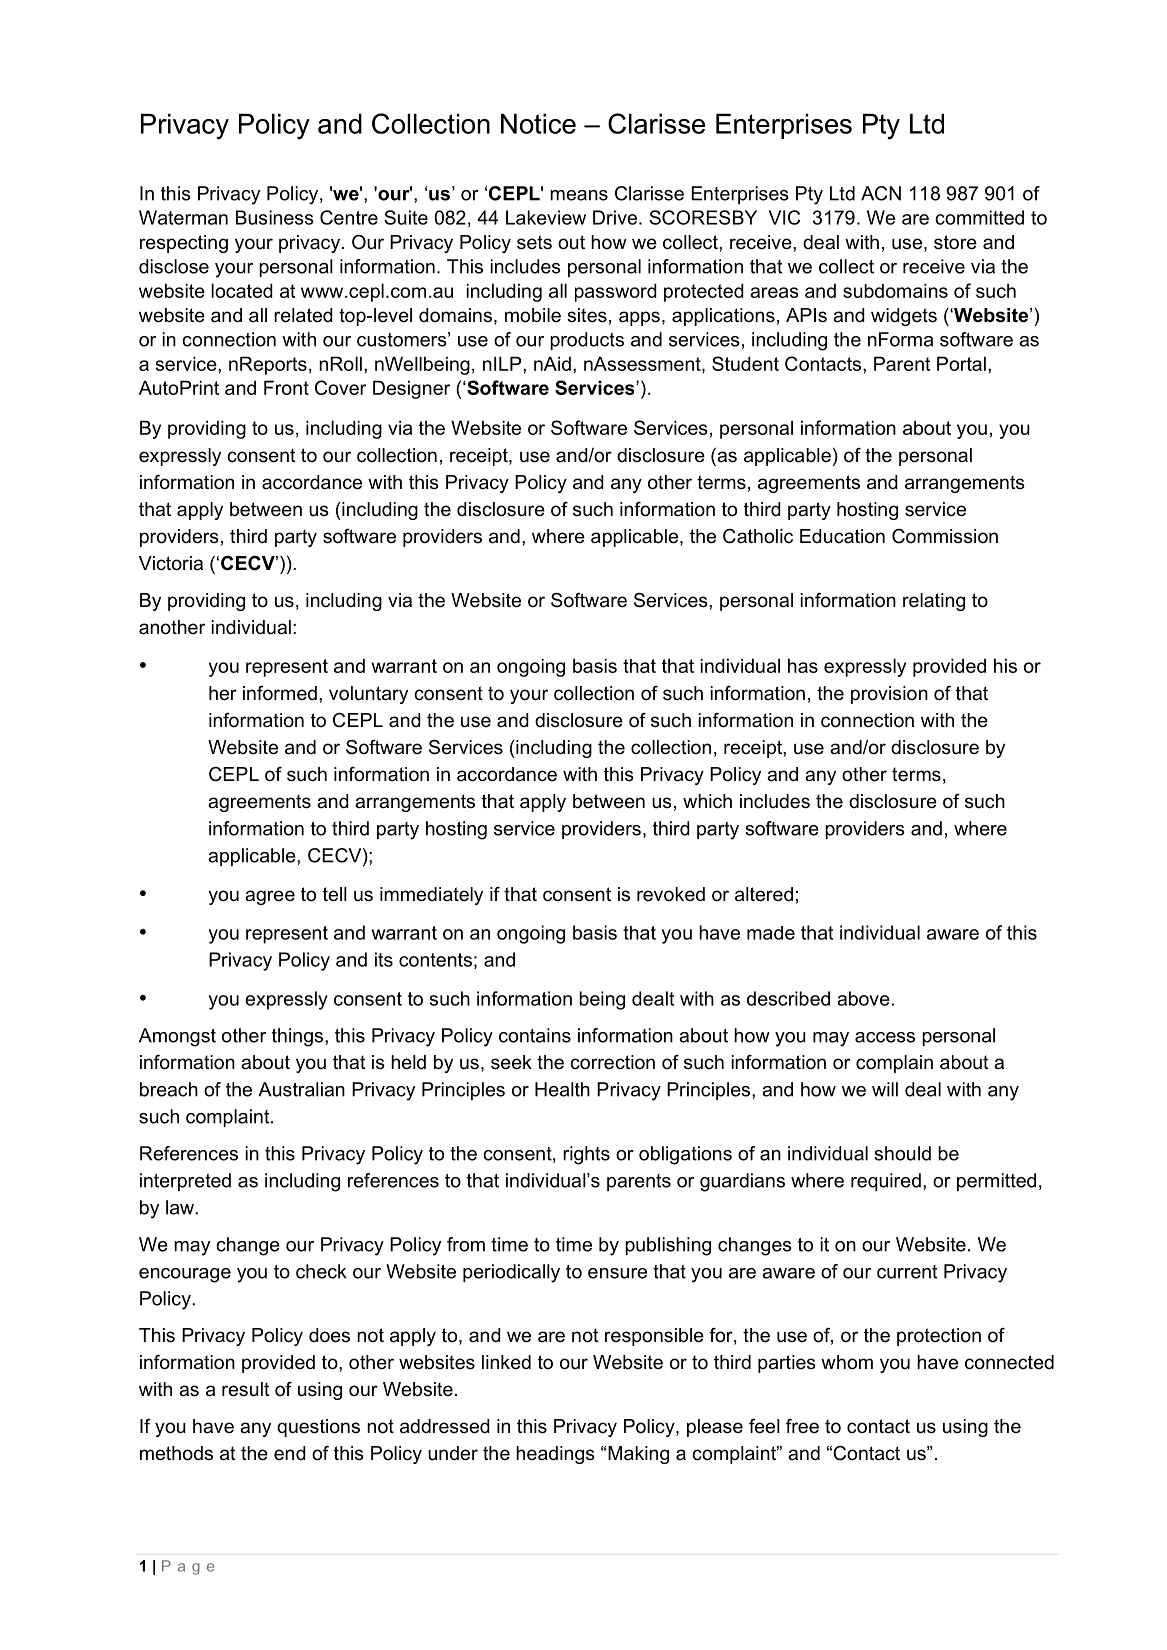 The width and height of the document is (1167, 1650). I want to click on things, so click(297, 1037).
